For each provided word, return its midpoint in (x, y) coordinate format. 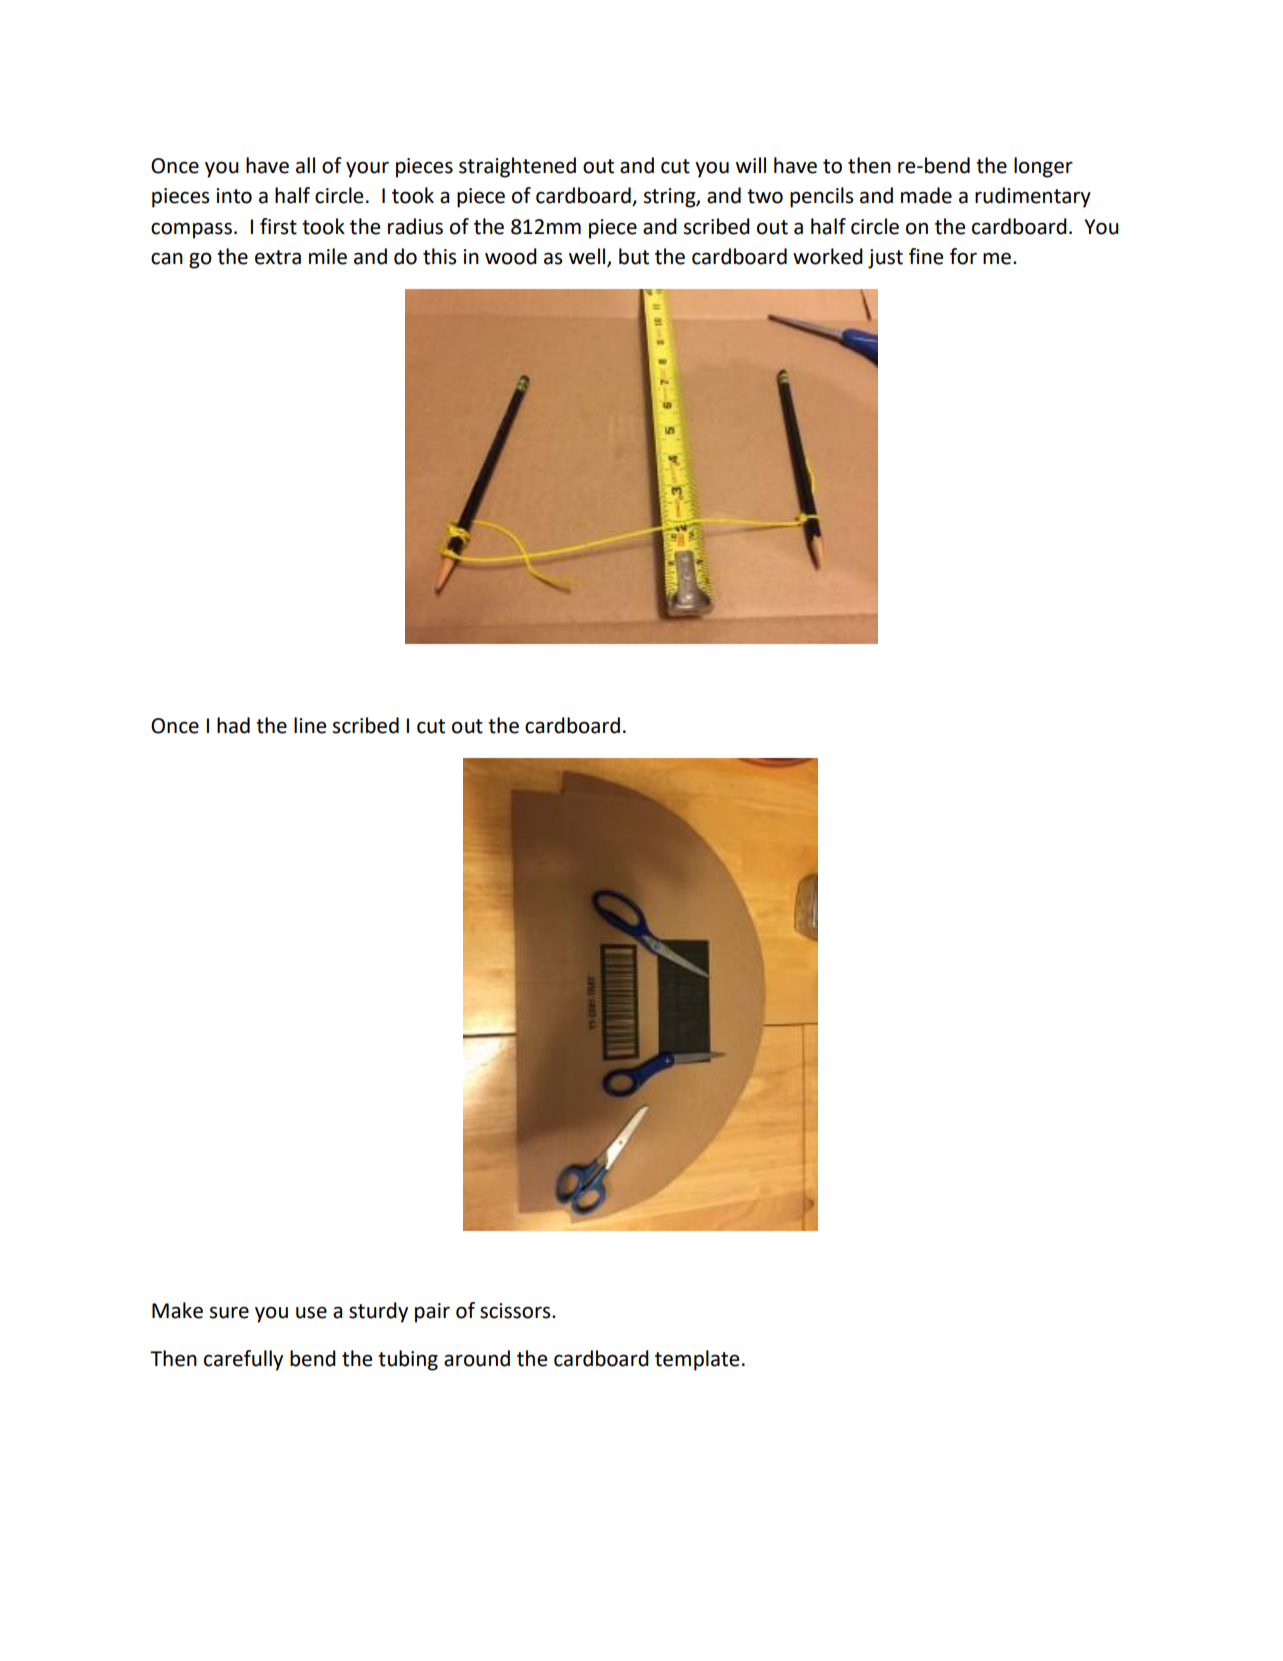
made (926, 195)
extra (278, 257)
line (310, 725)
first (278, 226)
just (885, 259)
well (588, 257)
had (233, 725)
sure (229, 1312)
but (634, 256)
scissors (516, 1311)
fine (926, 256)
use (311, 1312)
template (697, 1360)
